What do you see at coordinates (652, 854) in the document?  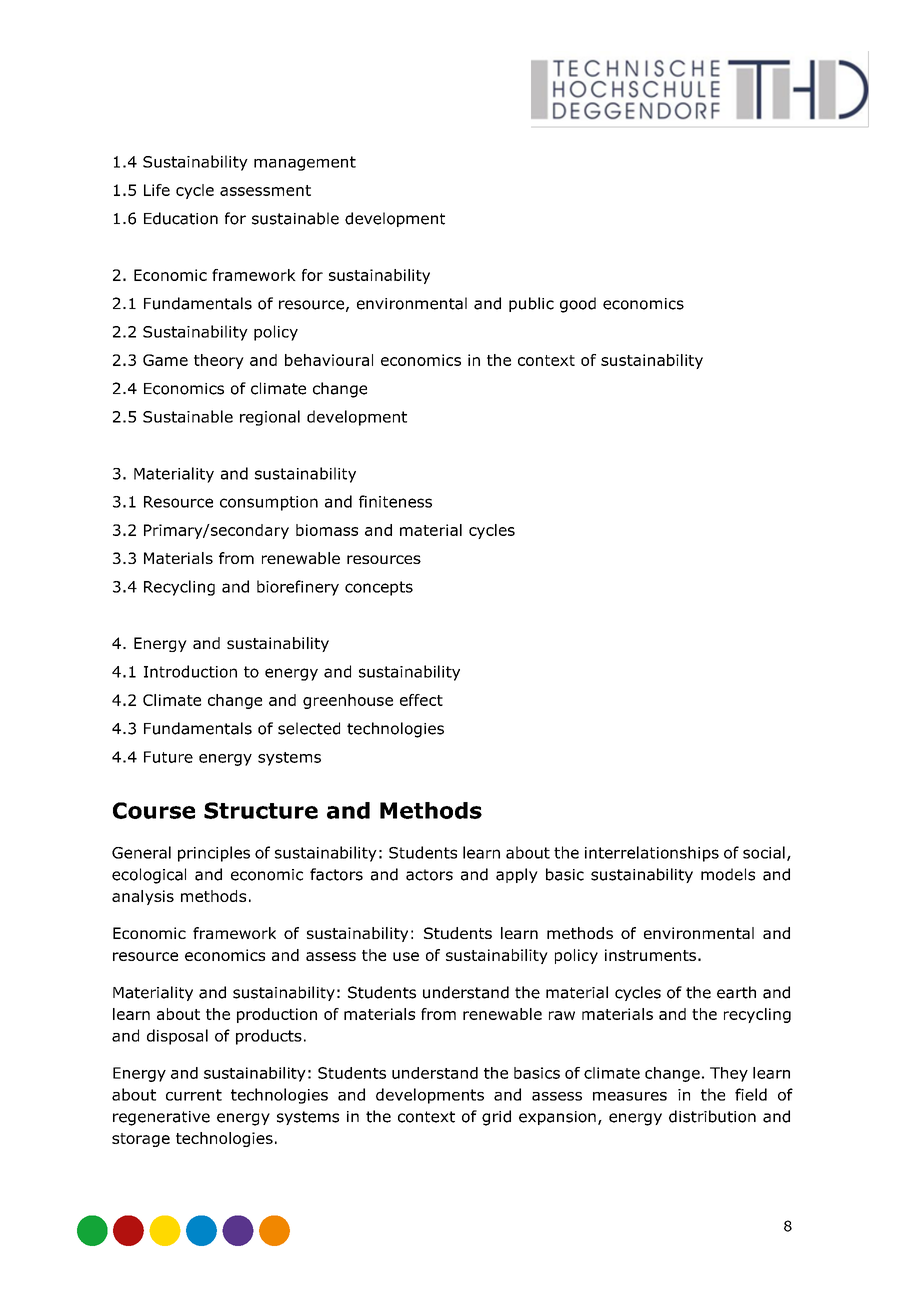 I see `interrelationships` at bounding box center [652, 854].
